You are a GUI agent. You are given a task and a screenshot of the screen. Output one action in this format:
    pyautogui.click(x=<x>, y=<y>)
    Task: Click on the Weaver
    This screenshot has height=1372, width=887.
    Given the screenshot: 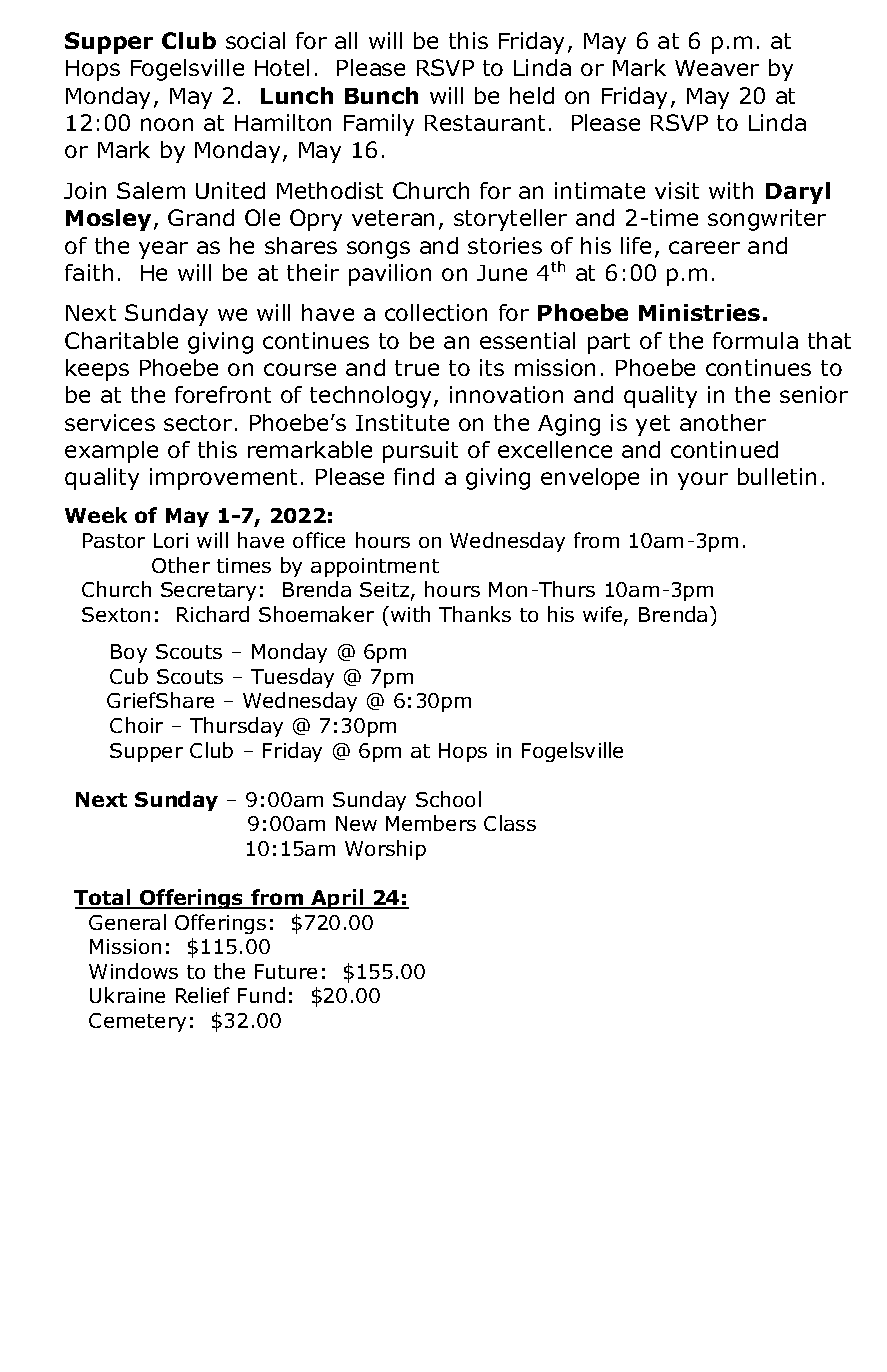 What is the action you would take?
    pyautogui.click(x=717, y=68)
